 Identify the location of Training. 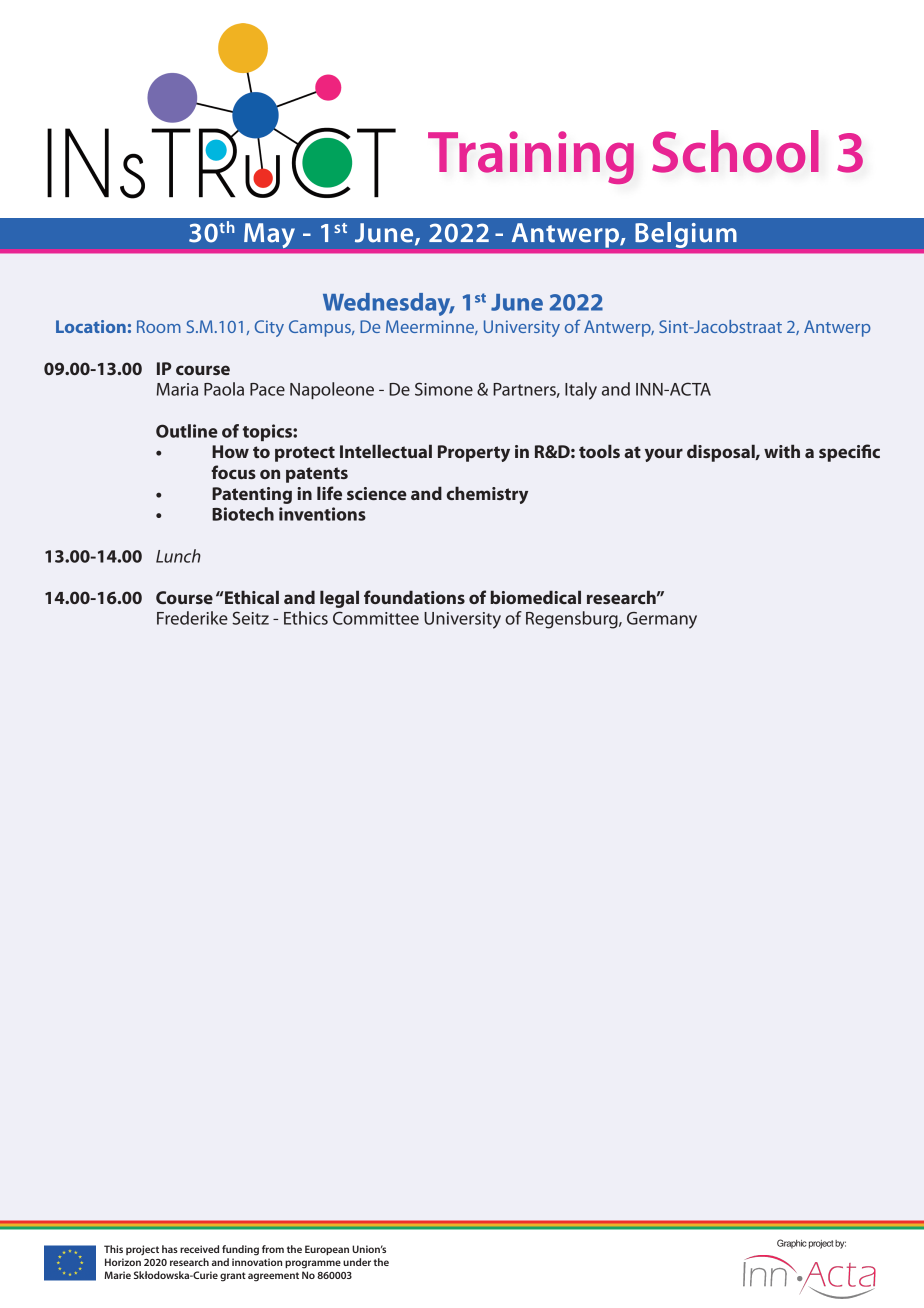
(531, 157).
